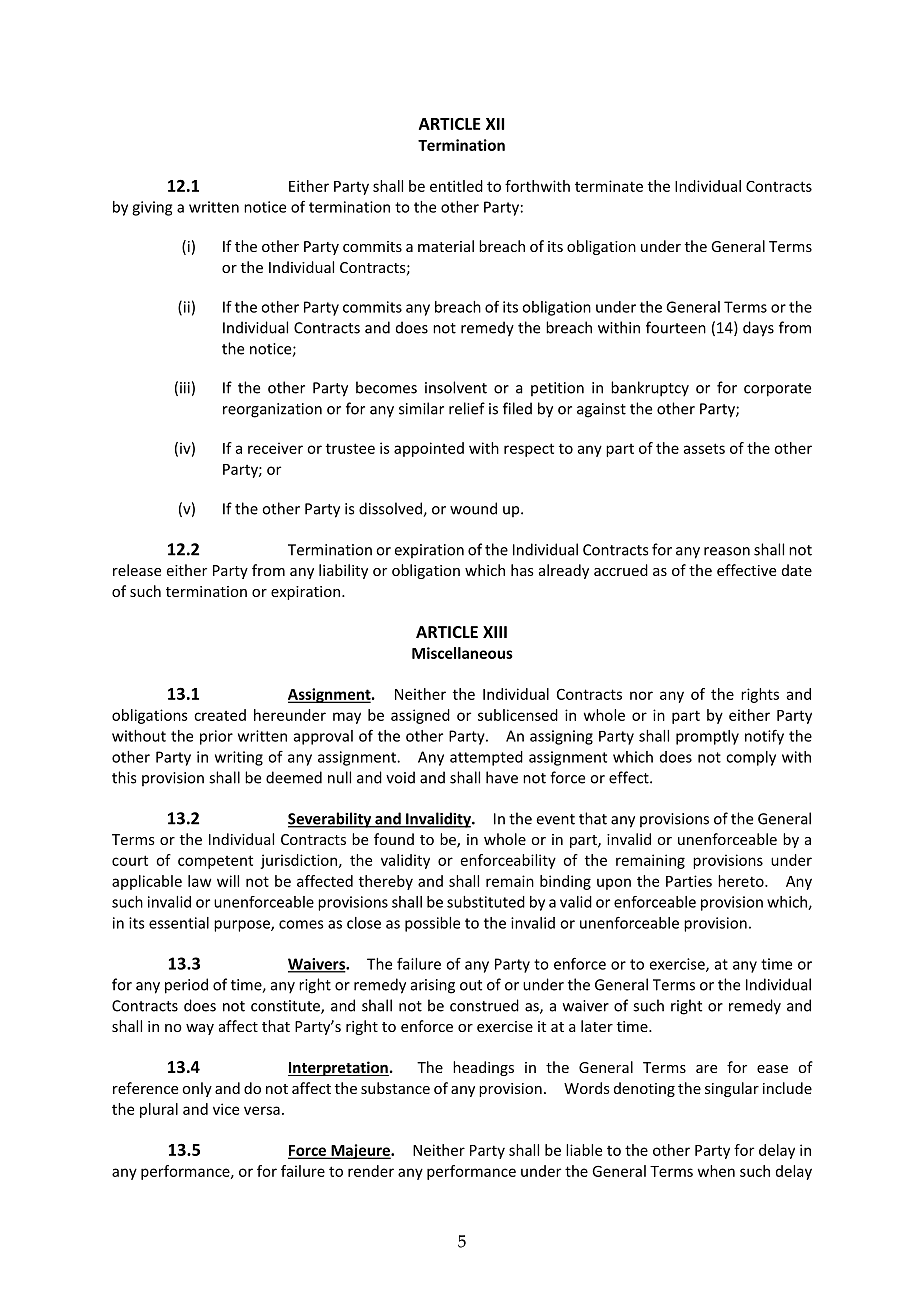 The height and width of the screenshot is (1308, 924). I want to click on giving, so click(152, 208).
